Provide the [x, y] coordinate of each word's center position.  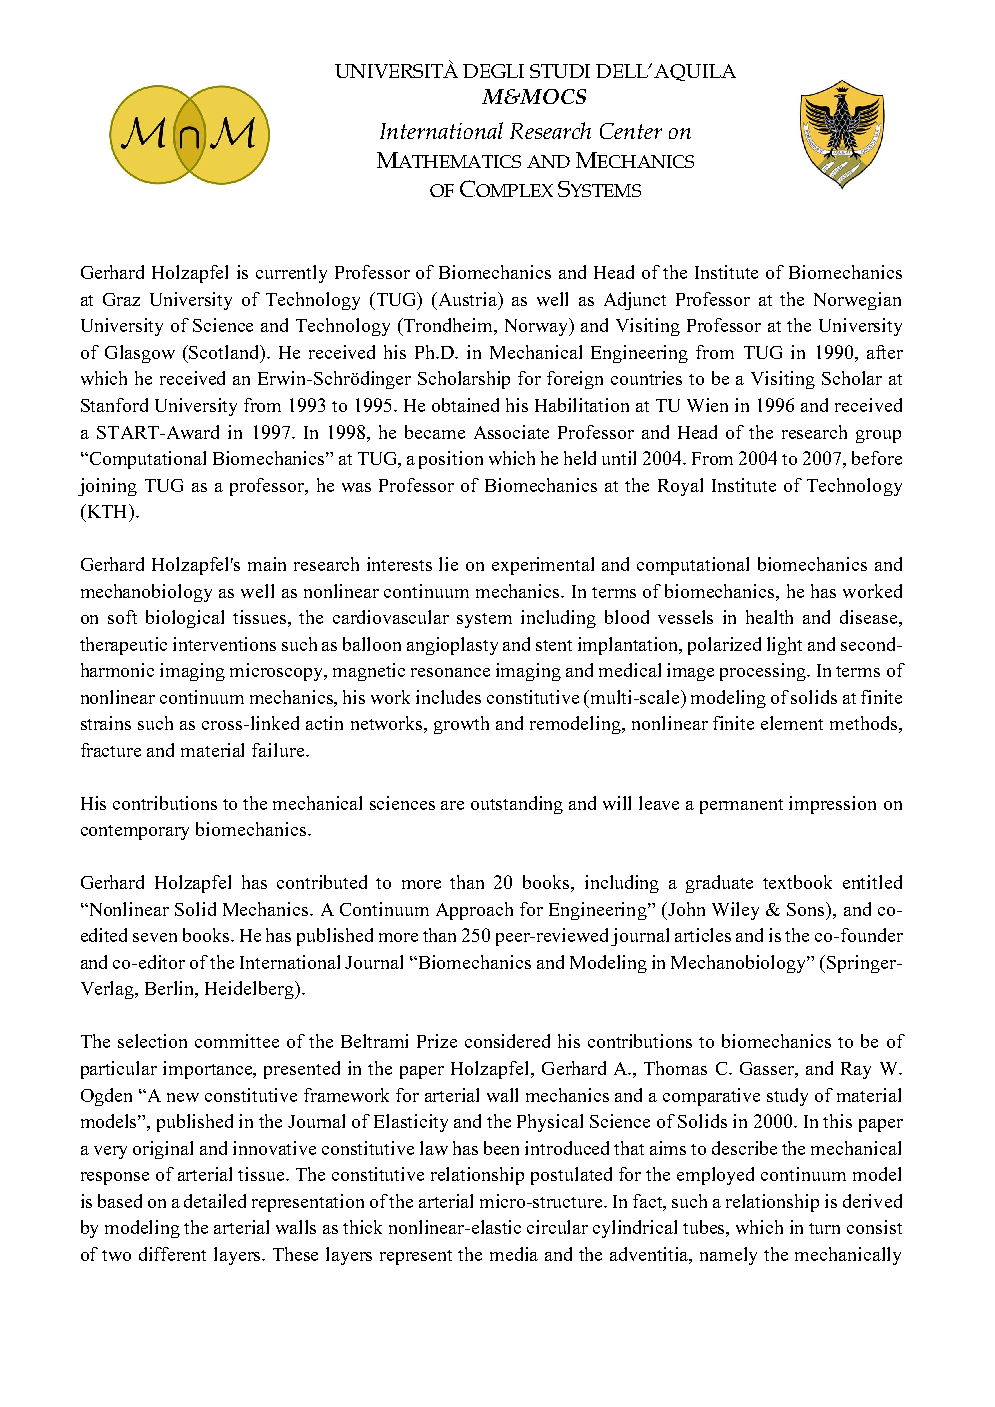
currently [291, 274]
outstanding [517, 805]
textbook [797, 882]
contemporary [135, 832]
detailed [215, 1201]
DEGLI [493, 71]
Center [631, 131]
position [451, 460]
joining [107, 487]
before [877, 458]
